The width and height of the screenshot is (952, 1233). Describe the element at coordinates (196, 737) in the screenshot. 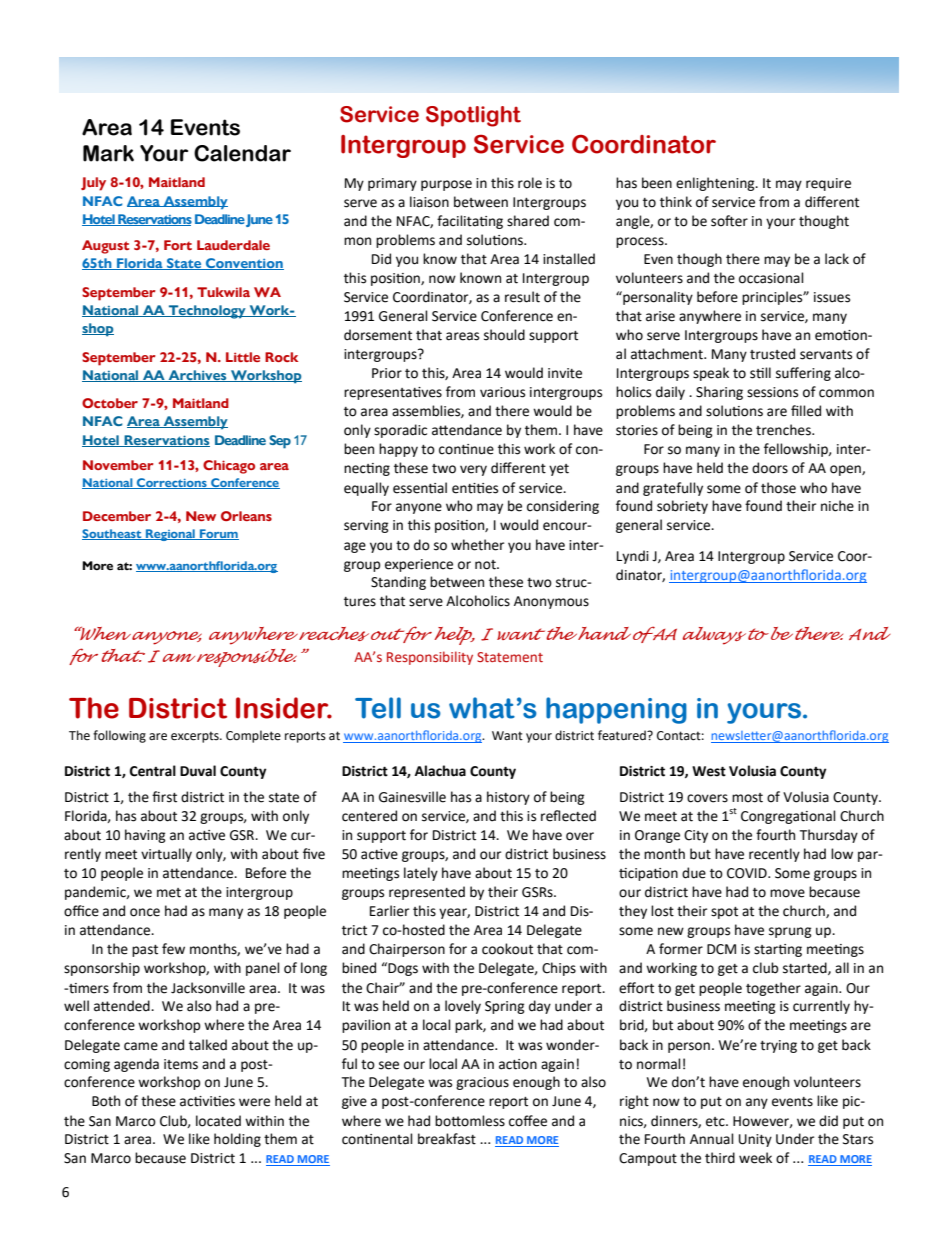

I see `excerpts` at that location.
